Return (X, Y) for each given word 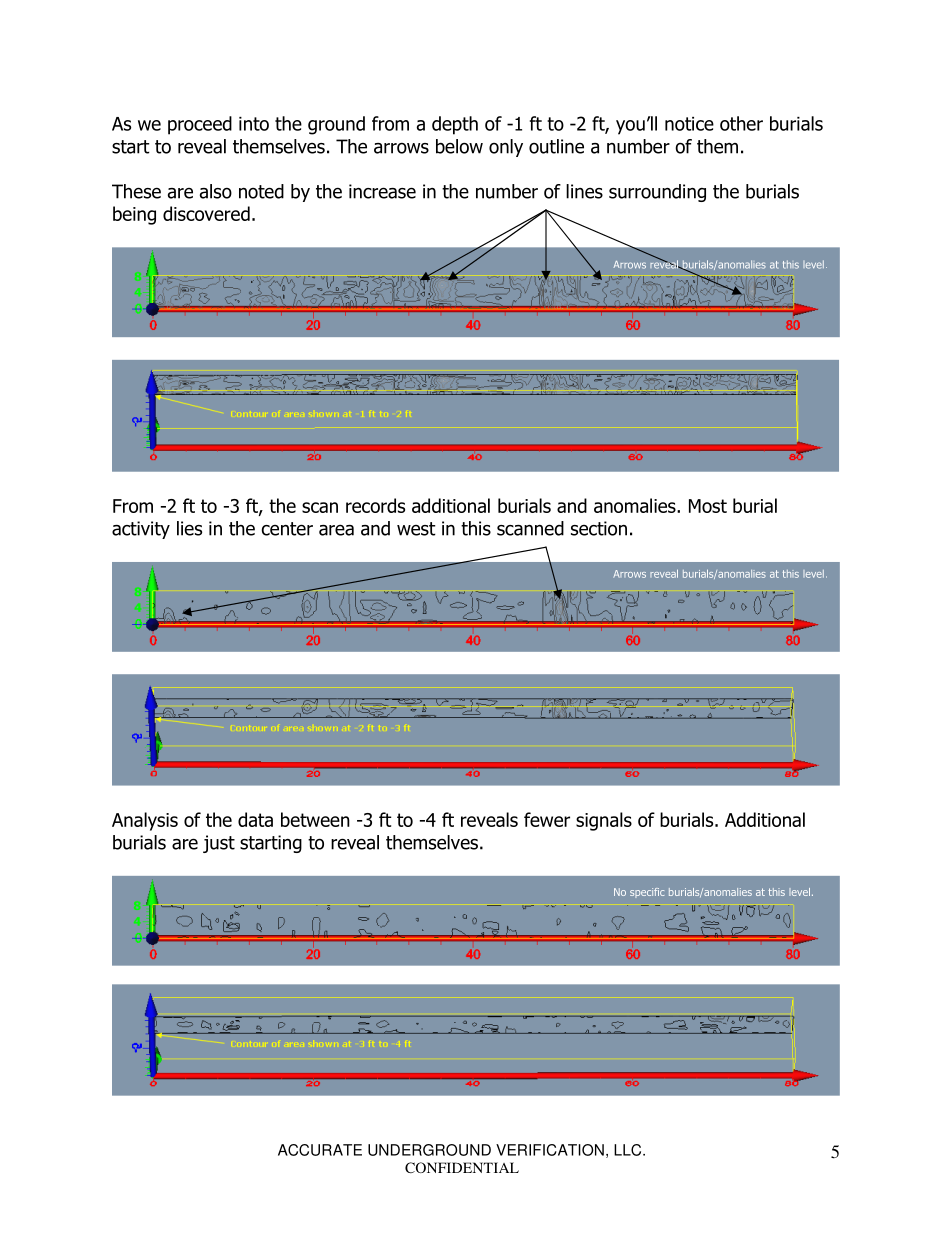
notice (689, 124)
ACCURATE (320, 1150)
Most (708, 506)
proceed (200, 125)
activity (141, 530)
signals (604, 821)
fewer (547, 819)
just (219, 844)
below (459, 146)
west (416, 529)
